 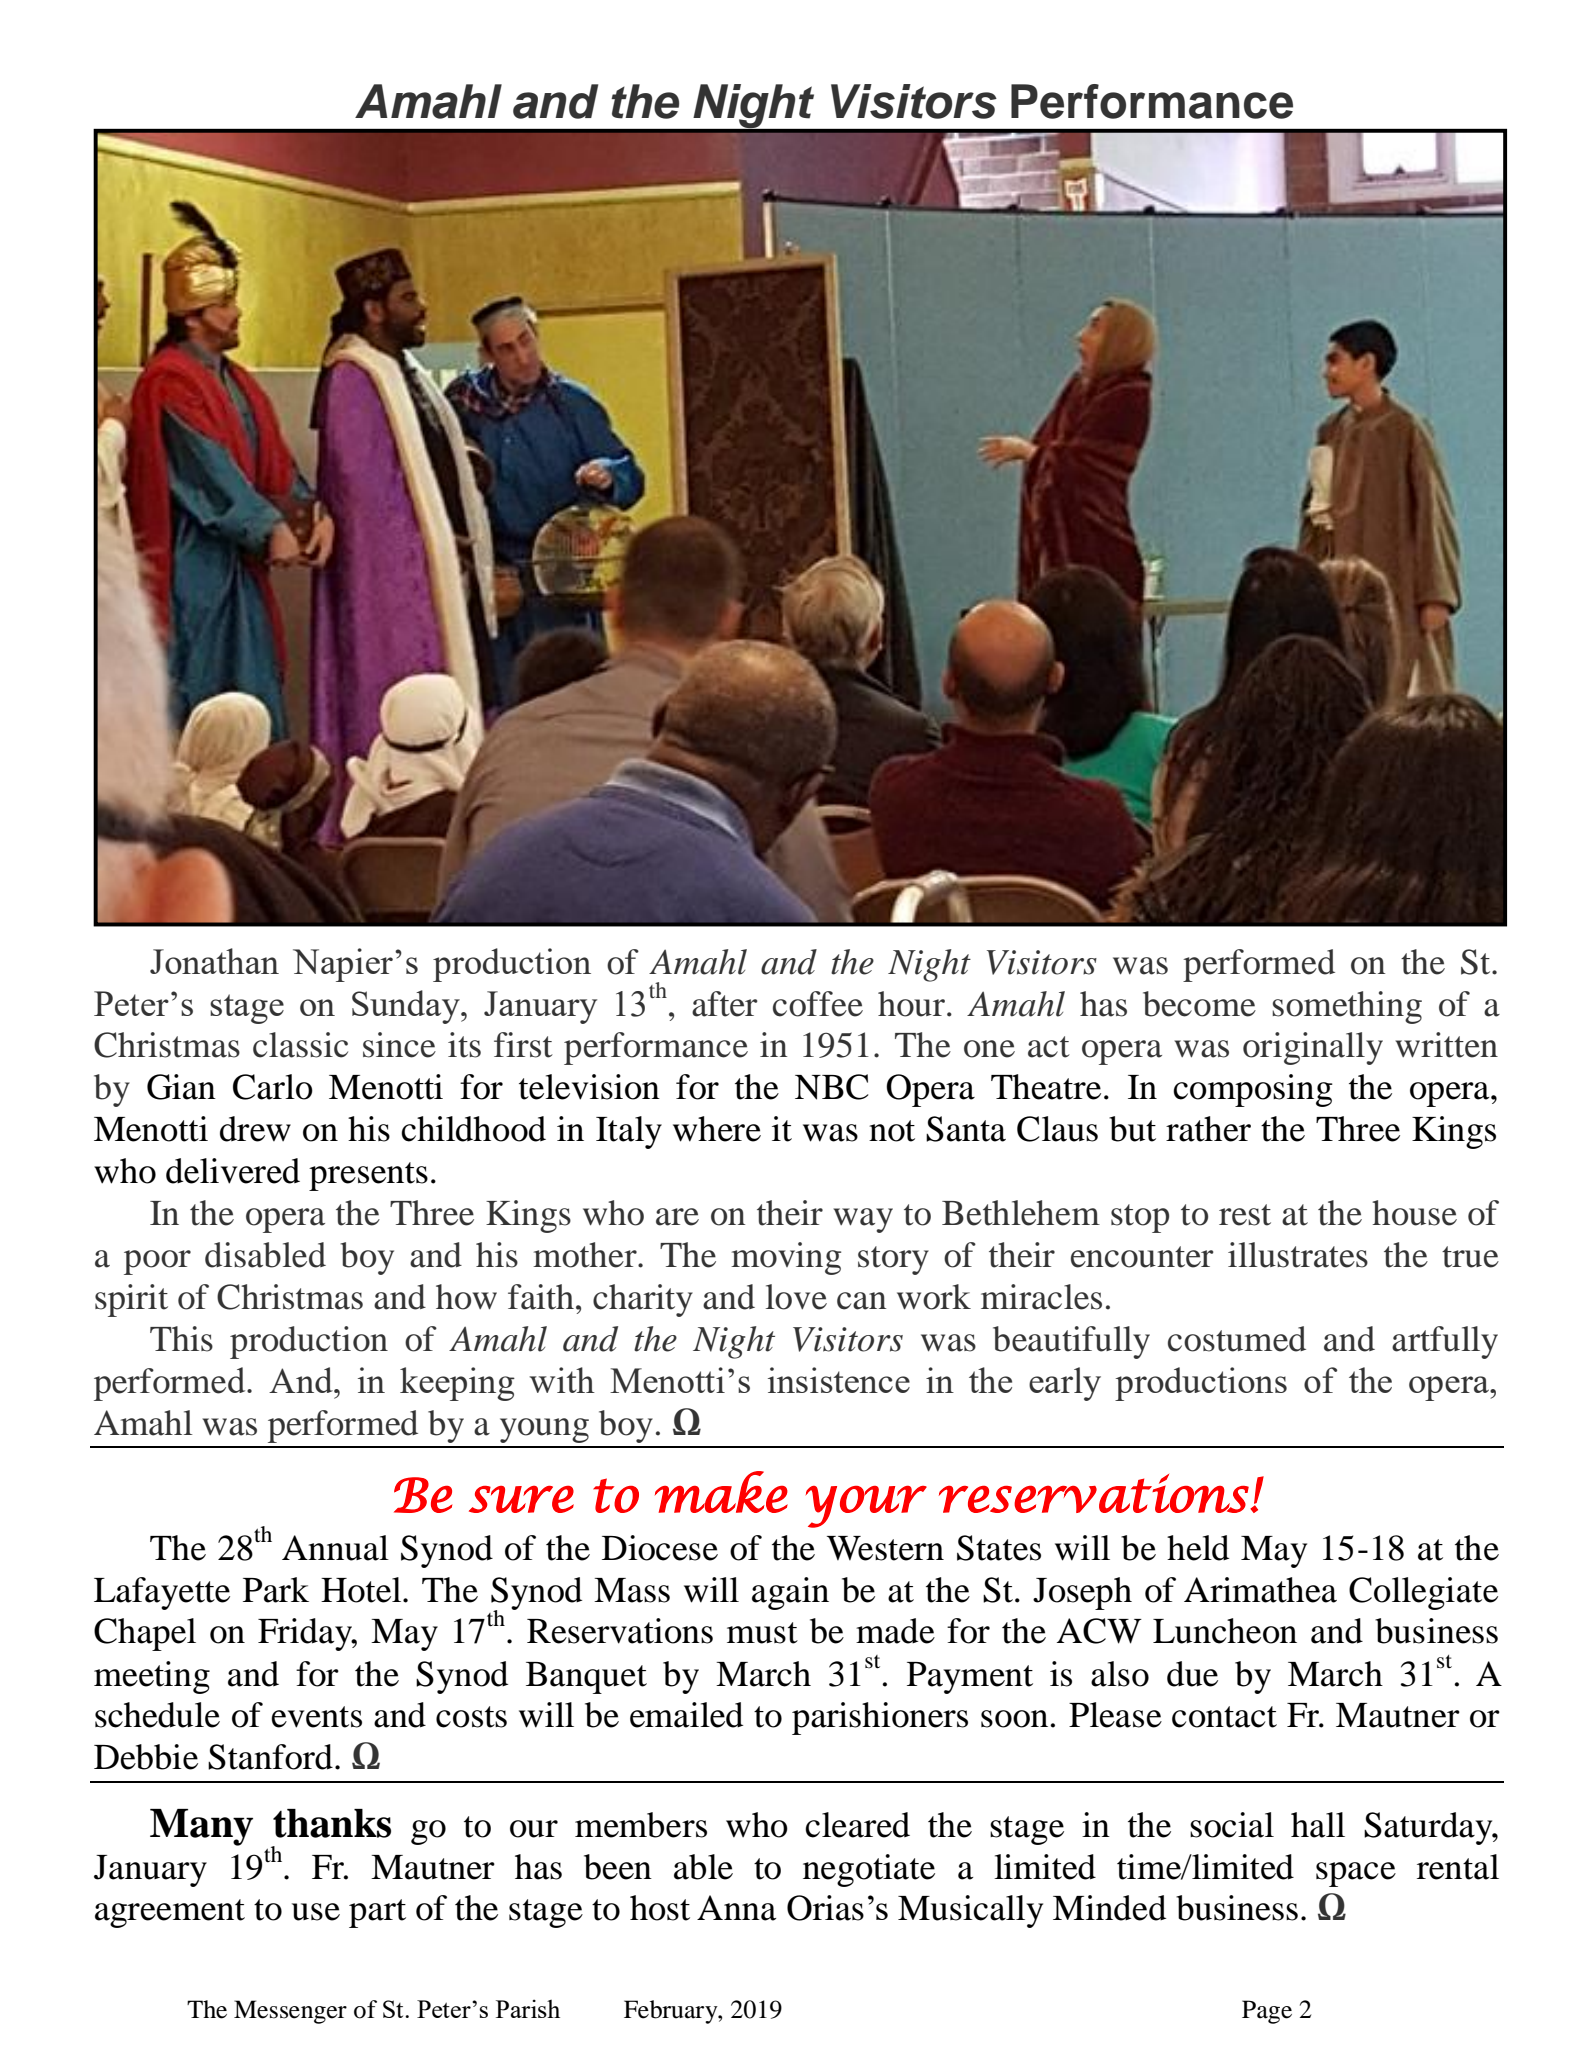 What do you see at coordinates (686, 1715) in the screenshot?
I see `emailed` at bounding box center [686, 1715].
